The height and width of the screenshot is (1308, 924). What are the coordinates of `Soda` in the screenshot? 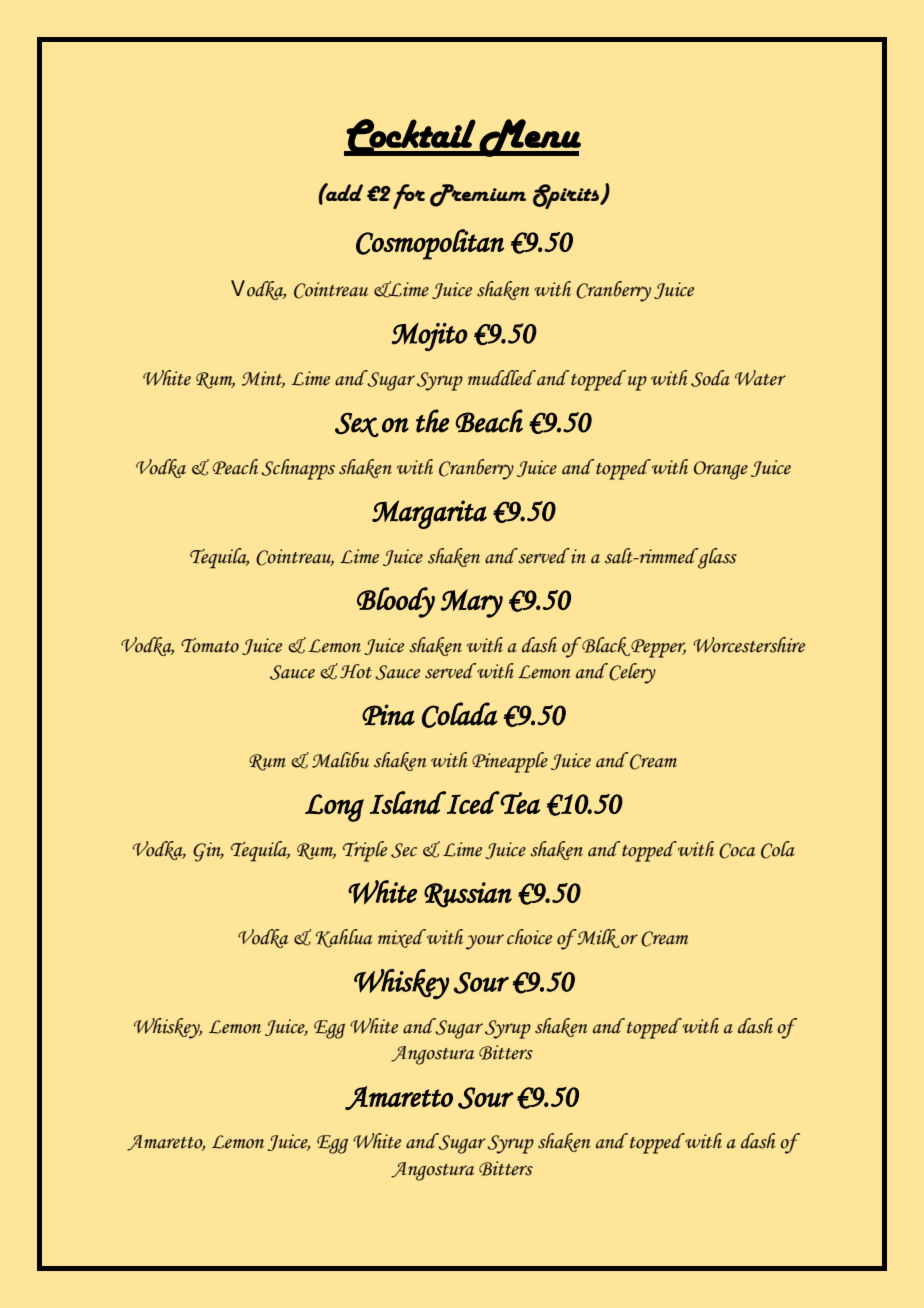 It's located at (710, 378).
